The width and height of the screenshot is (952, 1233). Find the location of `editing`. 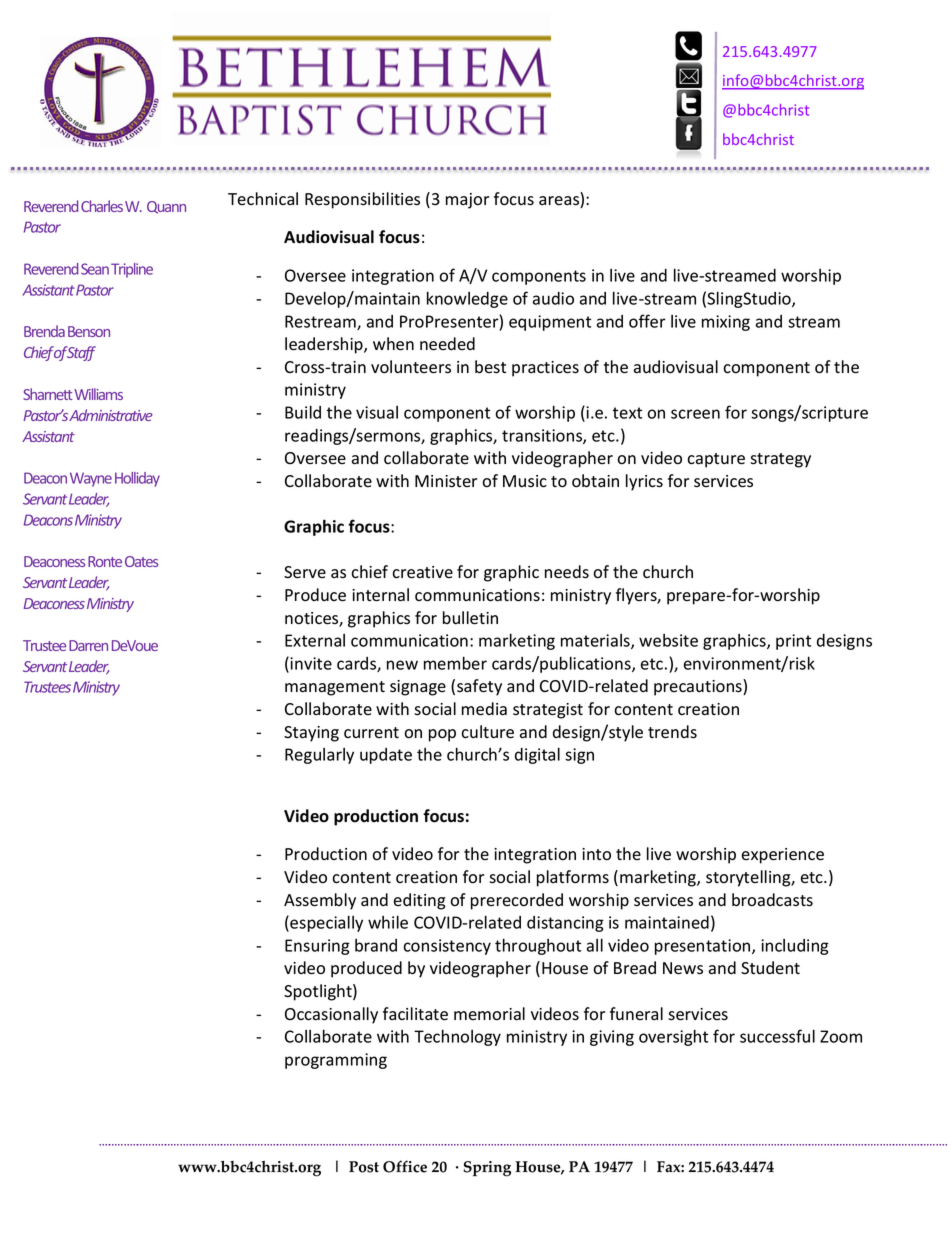

editing is located at coordinates (419, 901).
